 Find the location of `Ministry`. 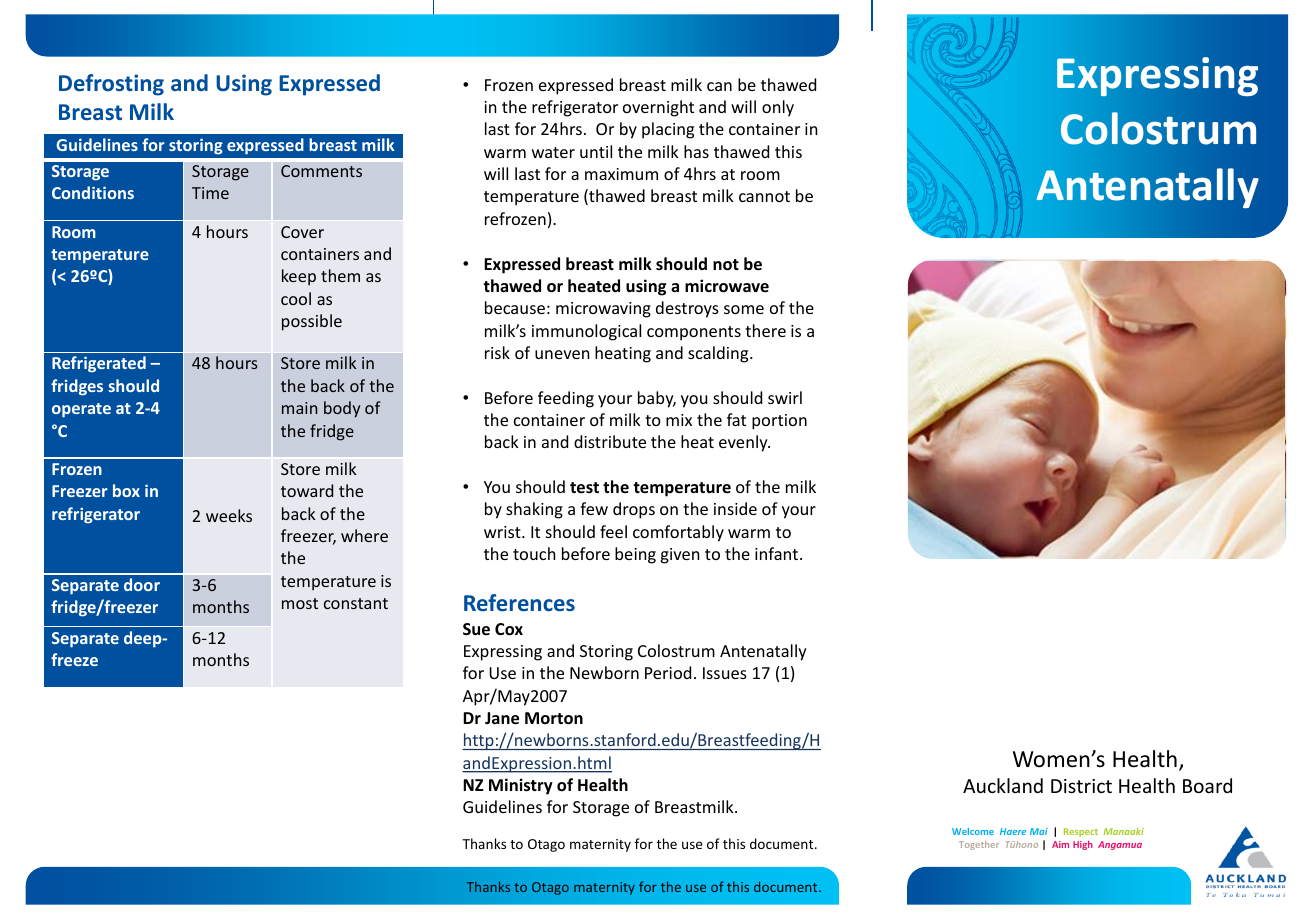

Ministry is located at coordinates (521, 786).
